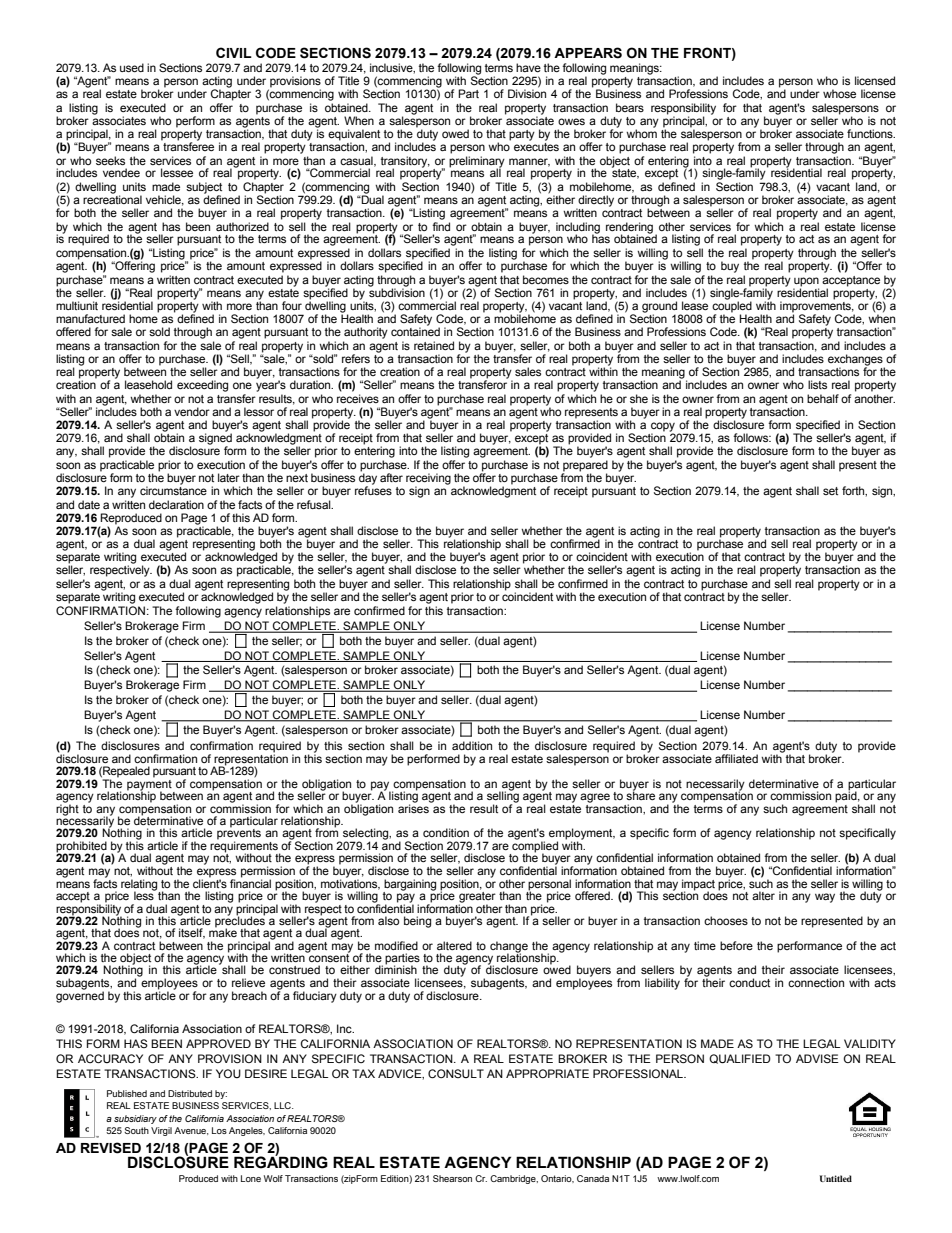 The height and width of the image is (1233, 952). I want to click on affiliated, so click(736, 758).
